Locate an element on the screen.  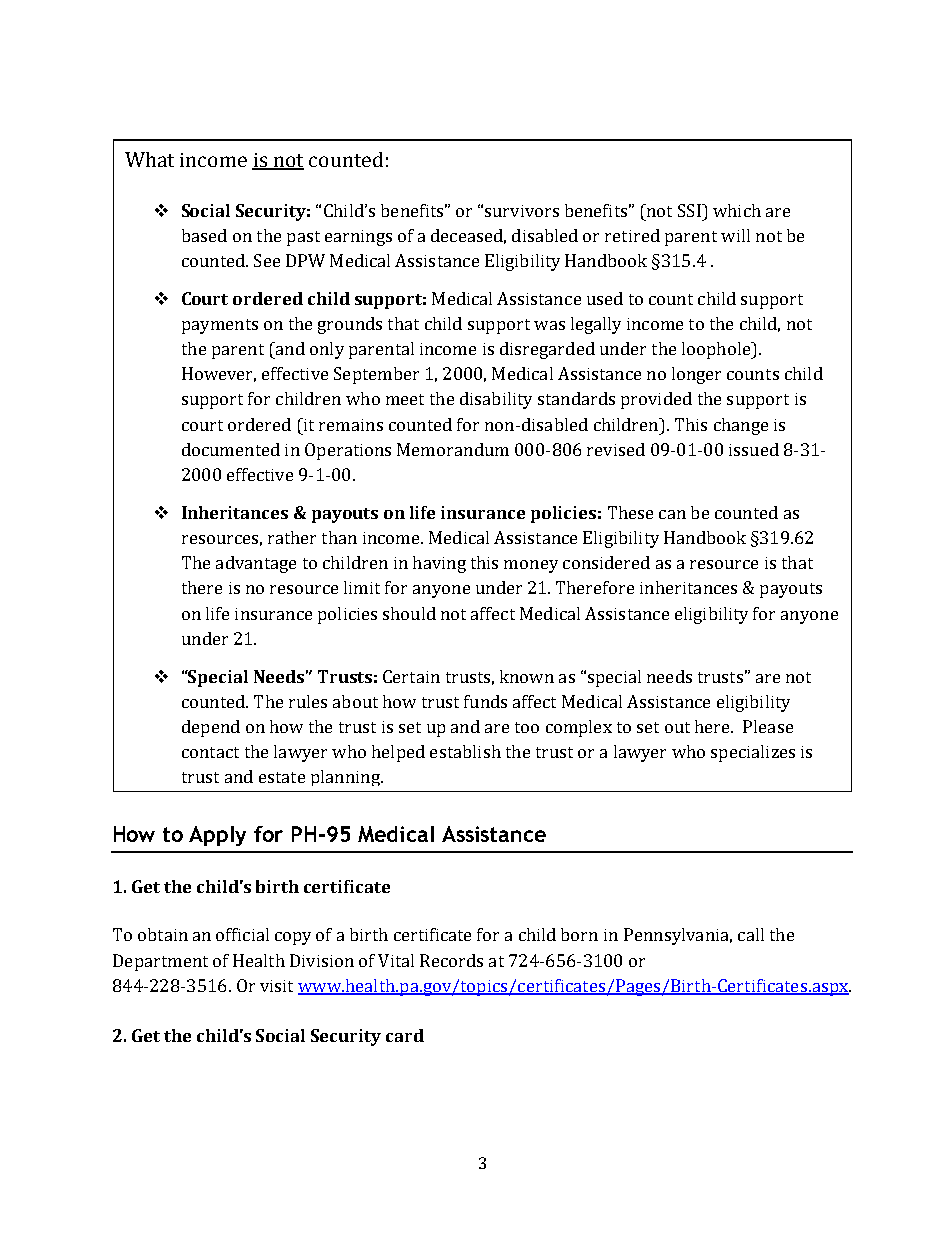
documented is located at coordinates (231, 449).
